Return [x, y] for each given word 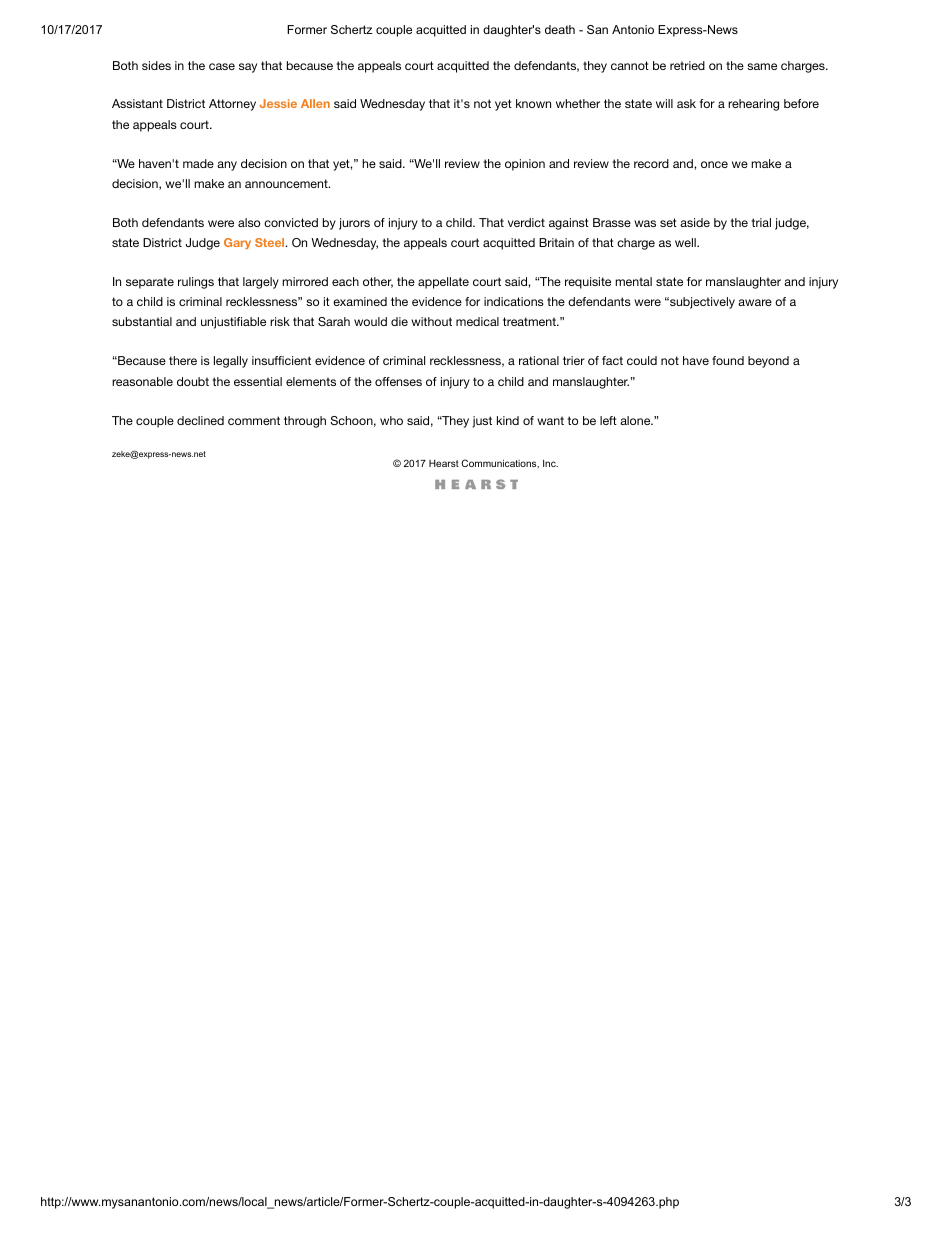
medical [477, 321]
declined [200, 420]
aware [755, 302]
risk [280, 321]
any [227, 166]
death [560, 29]
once [714, 164]
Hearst [444, 463]
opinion [525, 165]
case [222, 66]
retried [687, 65]
